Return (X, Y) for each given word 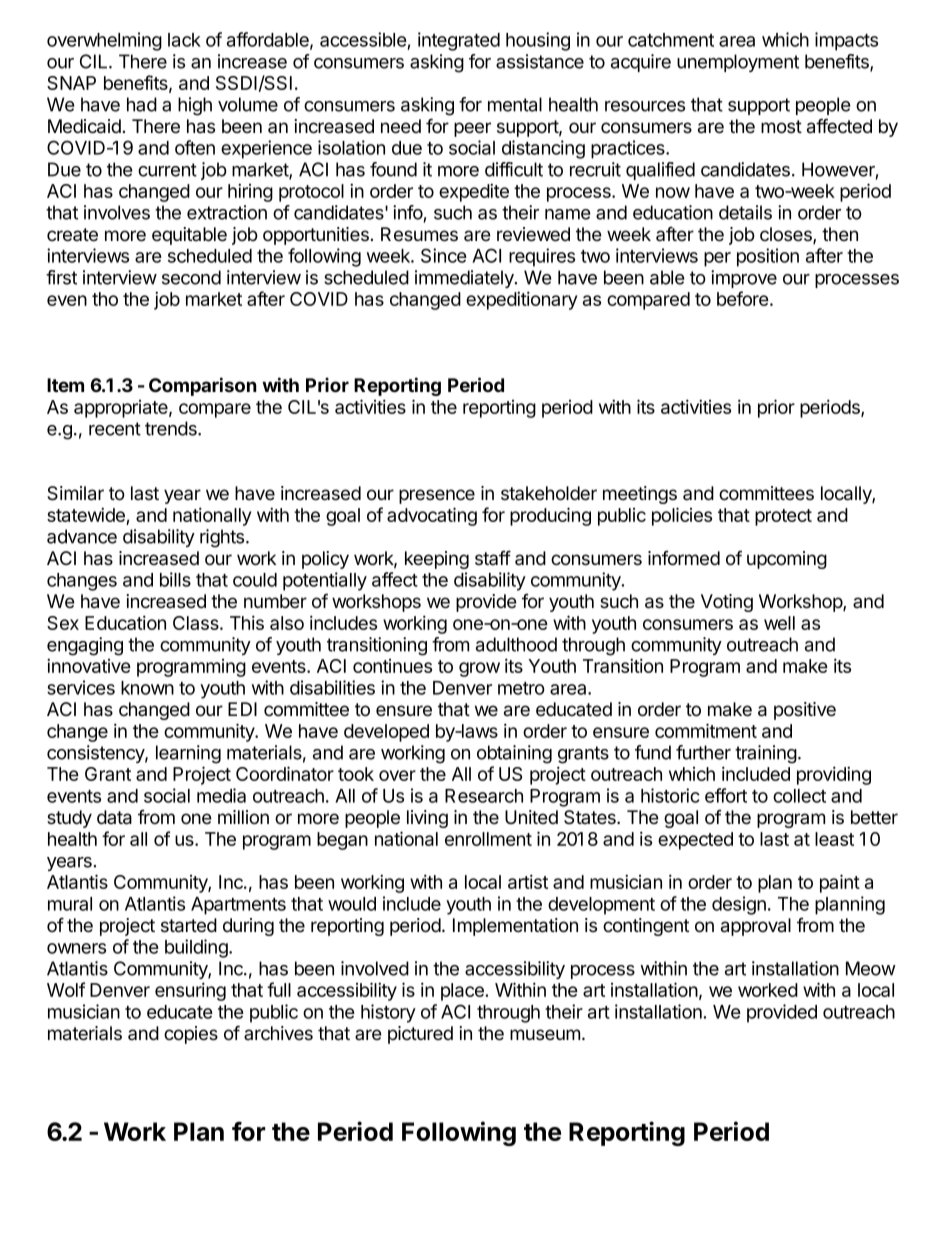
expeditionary (521, 300)
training (766, 754)
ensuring (190, 991)
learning (188, 754)
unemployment (738, 63)
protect (783, 517)
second (191, 277)
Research (484, 796)
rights (223, 538)
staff (493, 558)
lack (184, 40)
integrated (459, 41)
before (744, 298)
